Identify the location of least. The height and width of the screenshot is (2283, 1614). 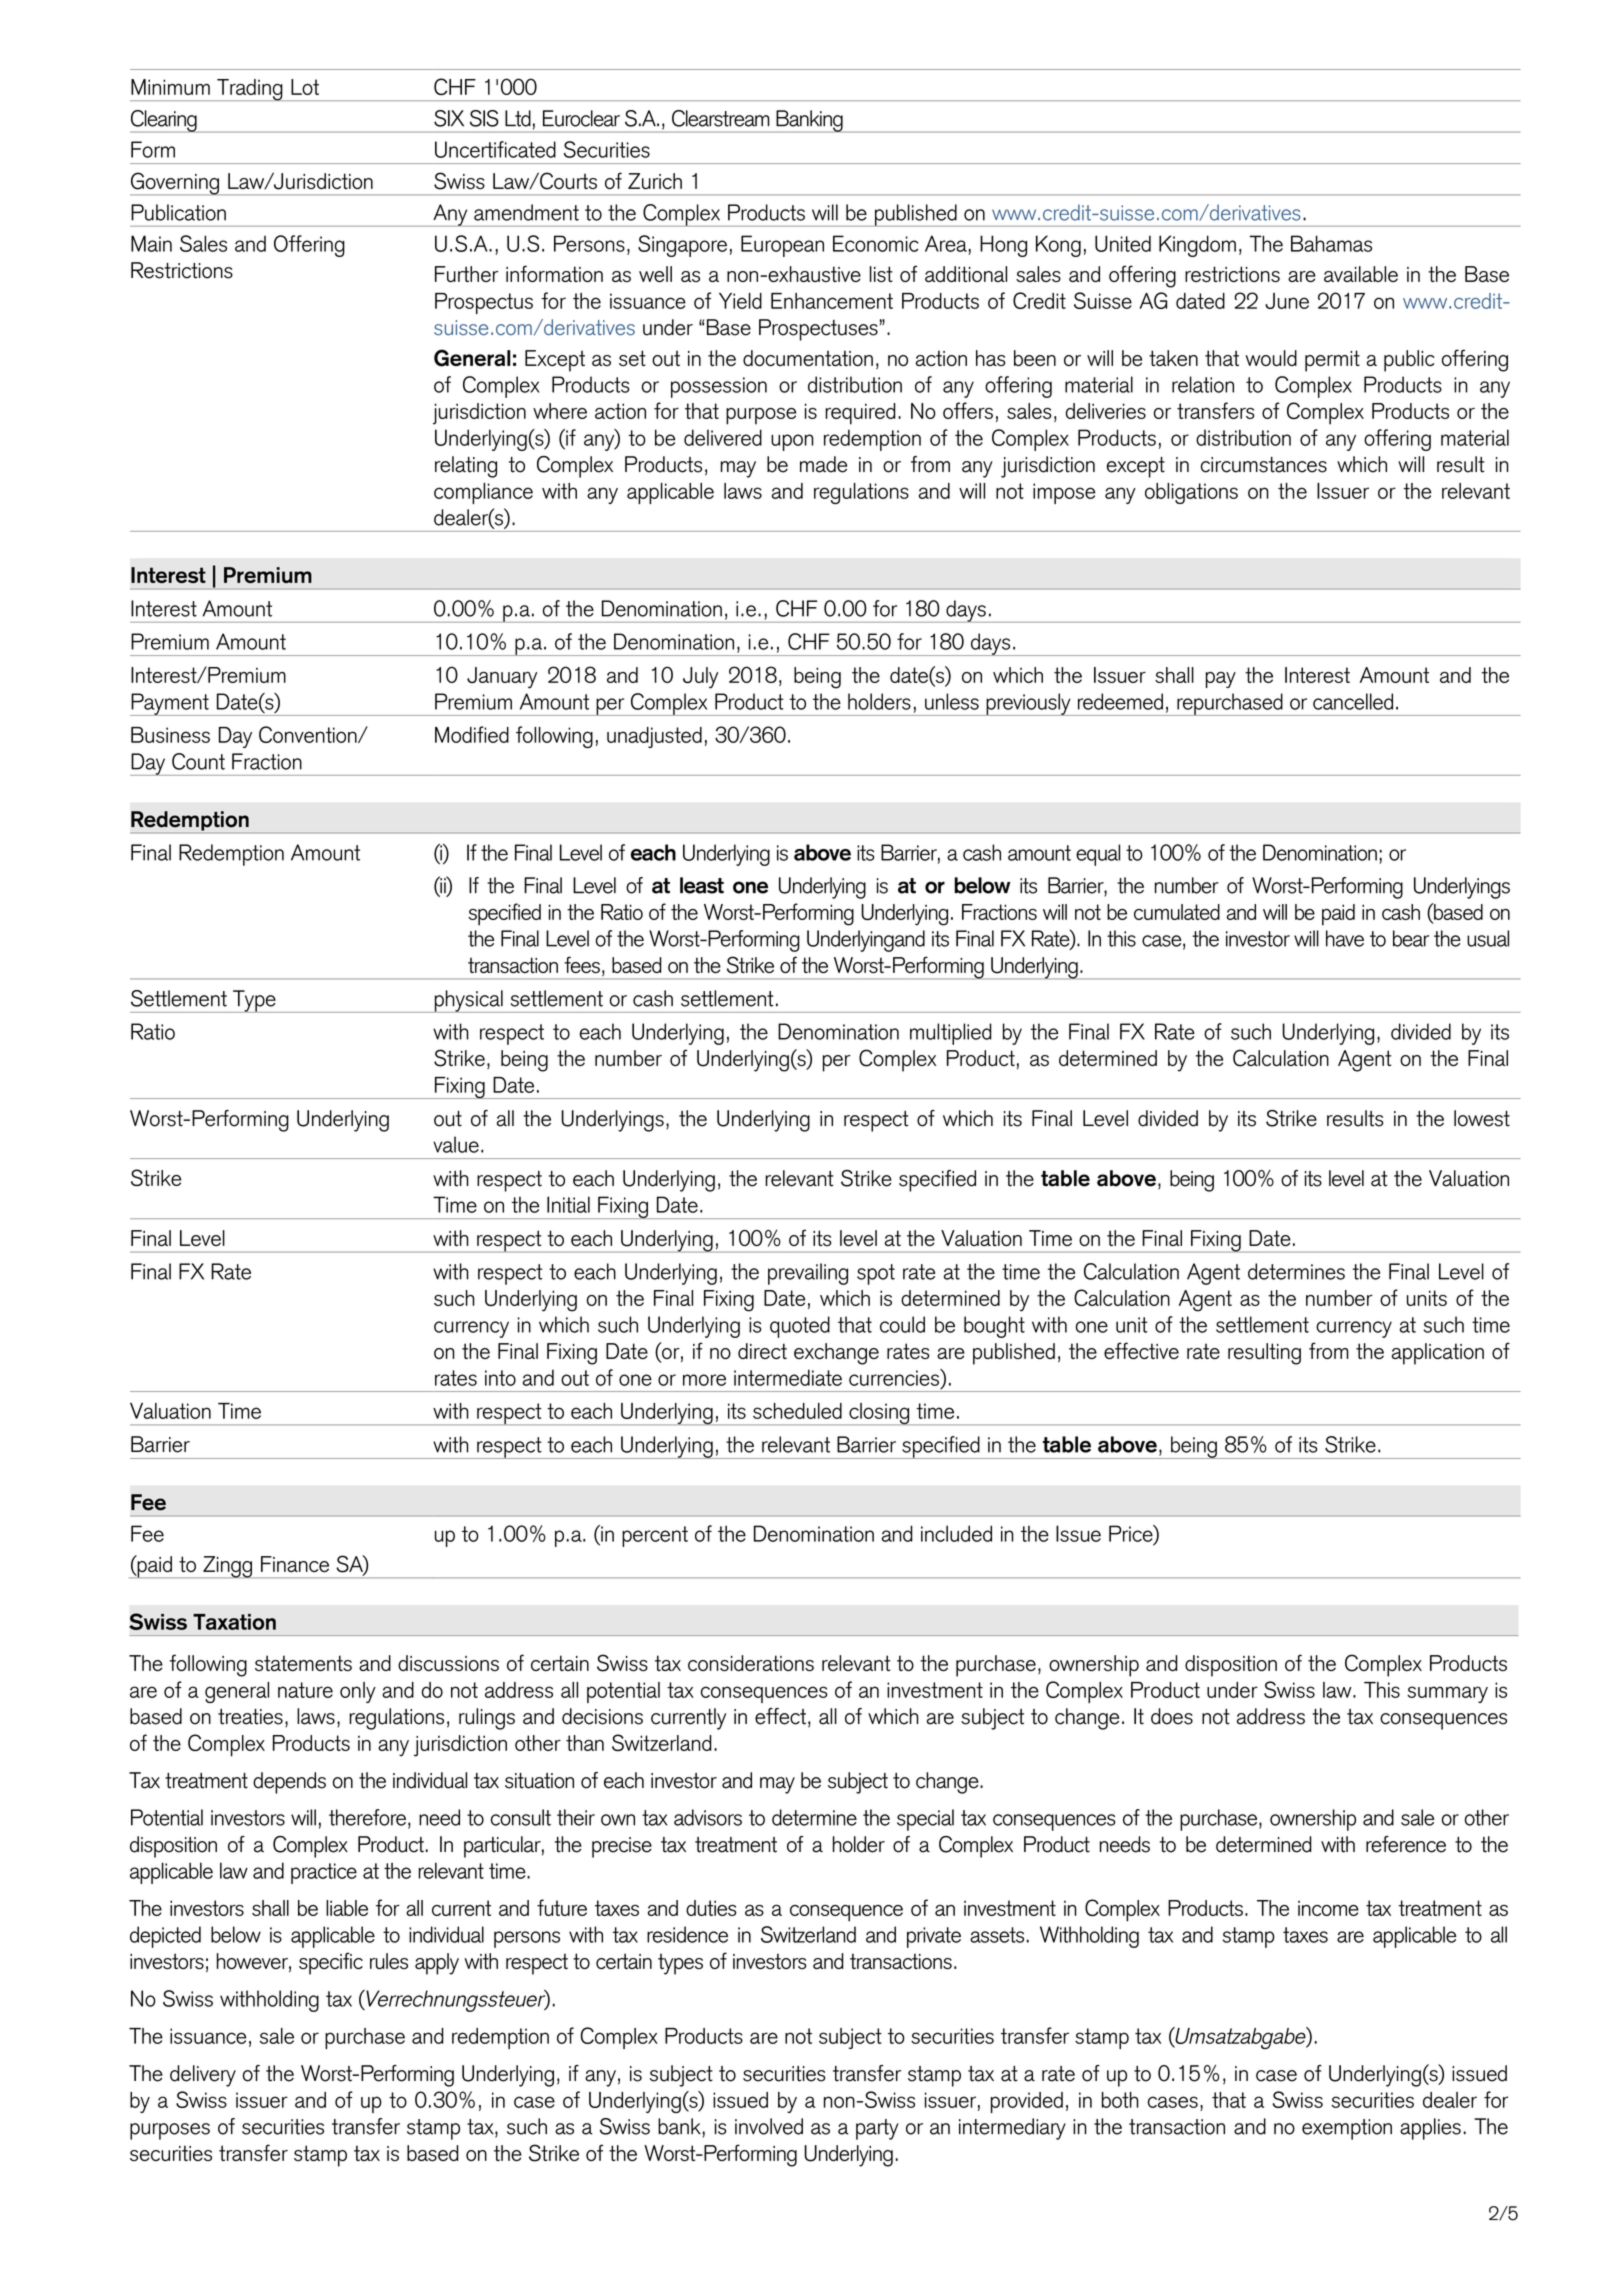
(702, 885).
